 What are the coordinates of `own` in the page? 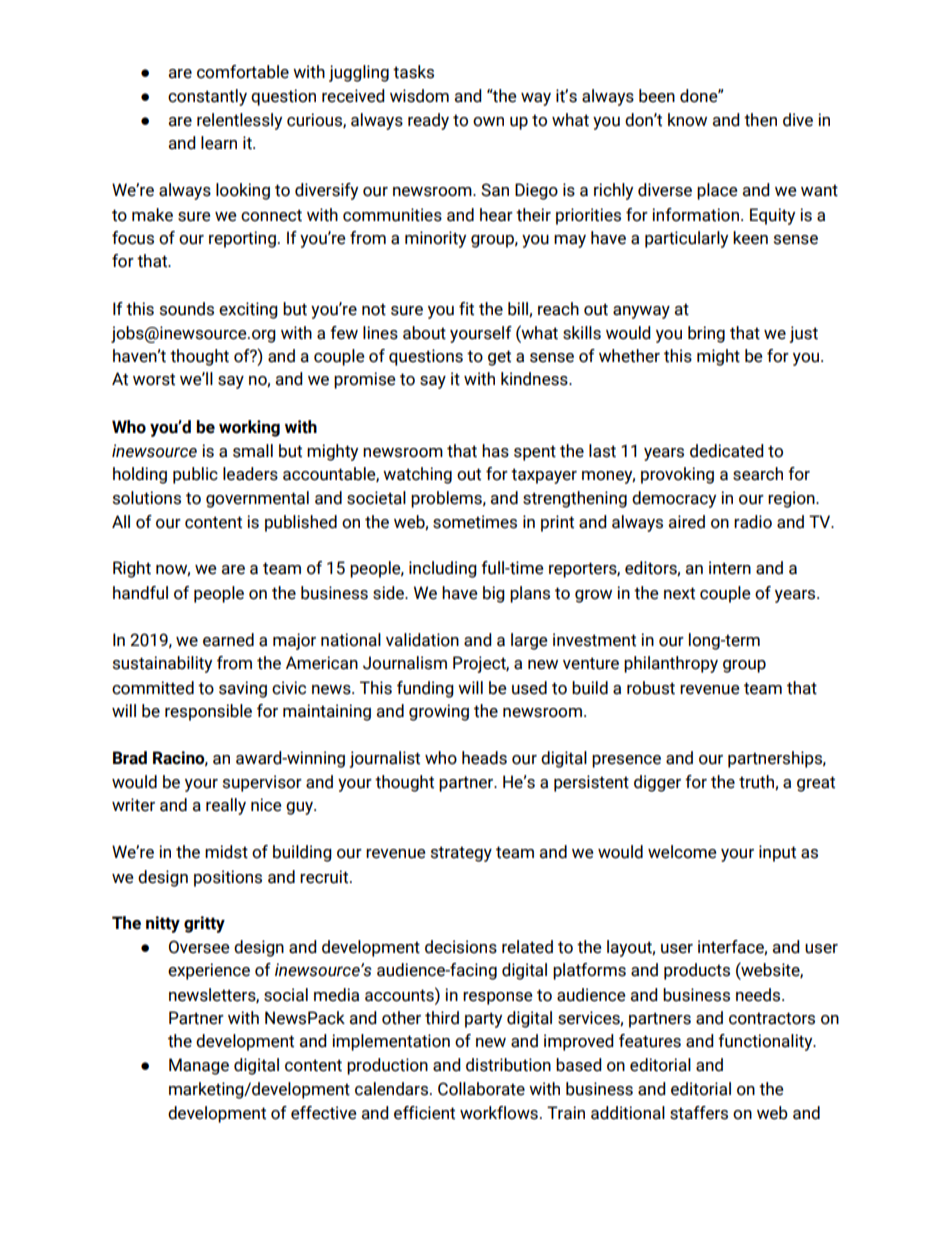 It's located at (488, 122).
